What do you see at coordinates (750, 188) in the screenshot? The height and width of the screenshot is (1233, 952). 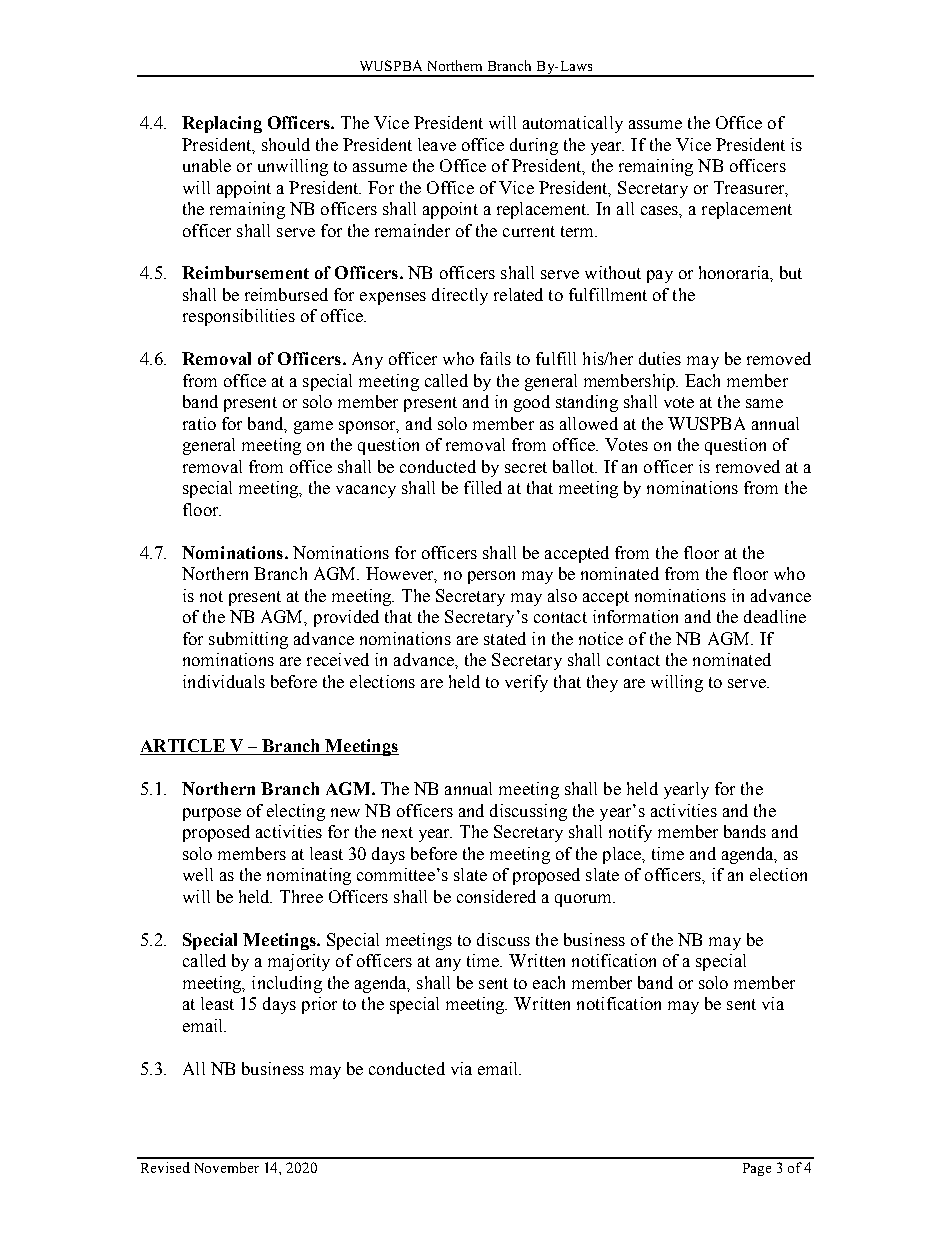 I see `Treasurer` at bounding box center [750, 188].
